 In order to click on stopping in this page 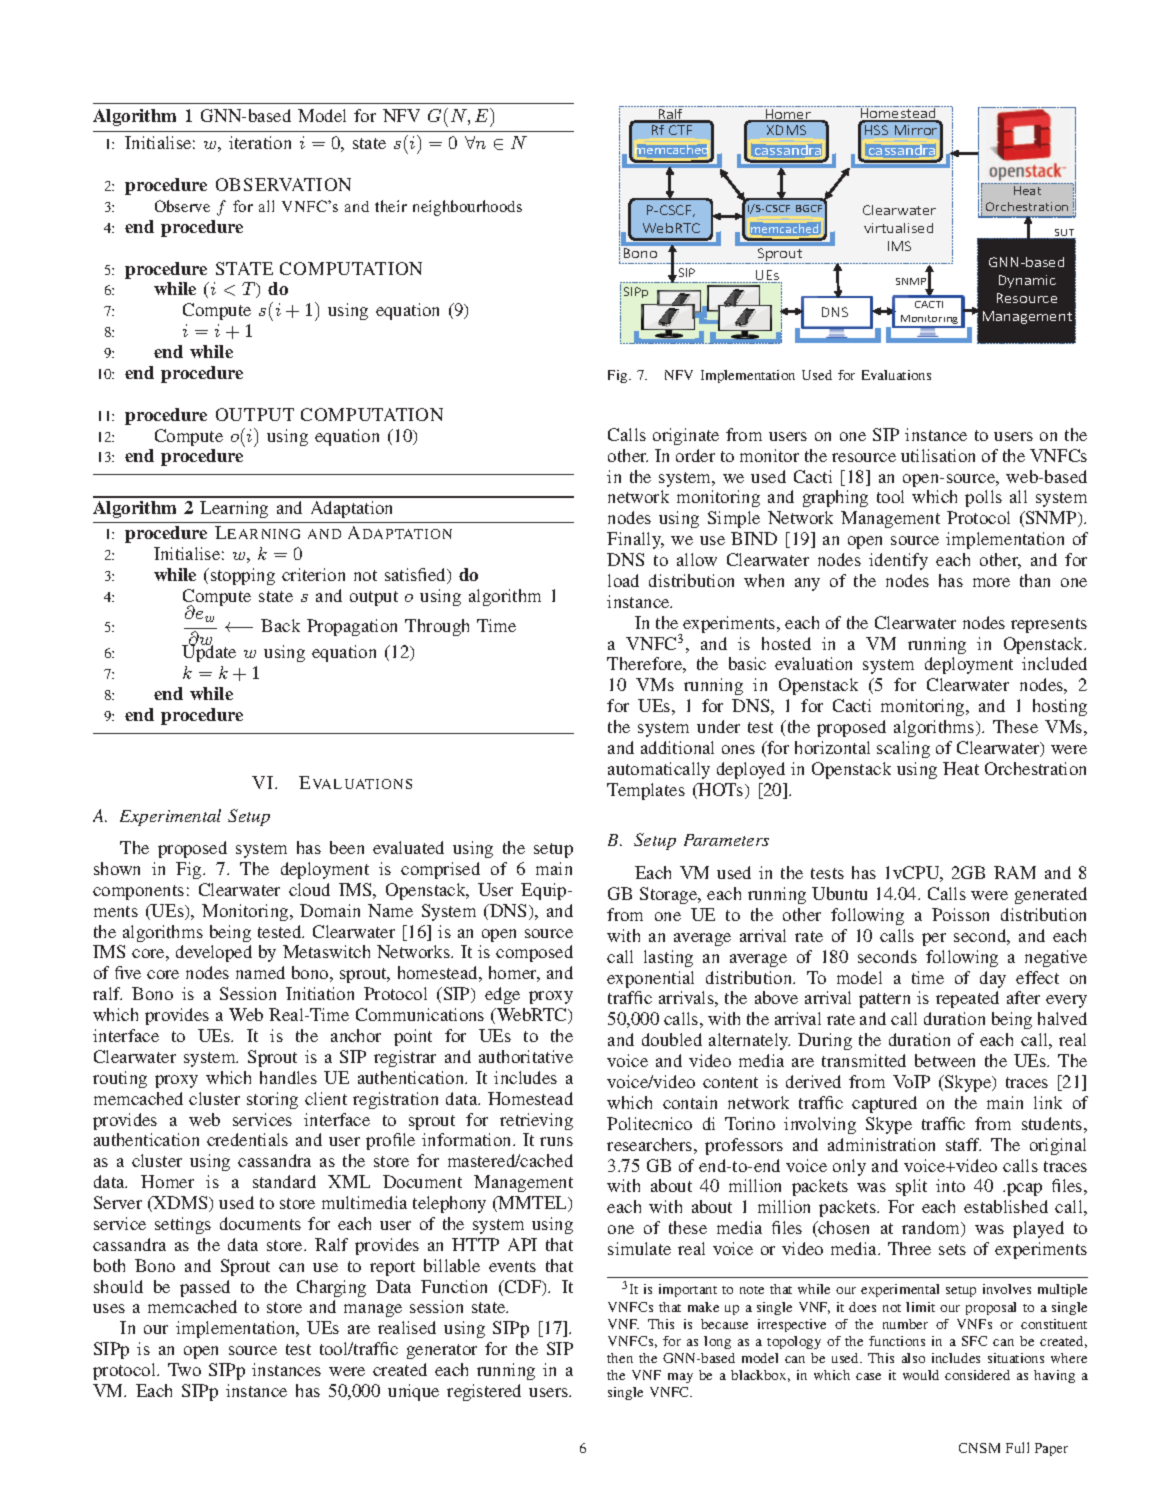, I will do `click(243, 576)`.
